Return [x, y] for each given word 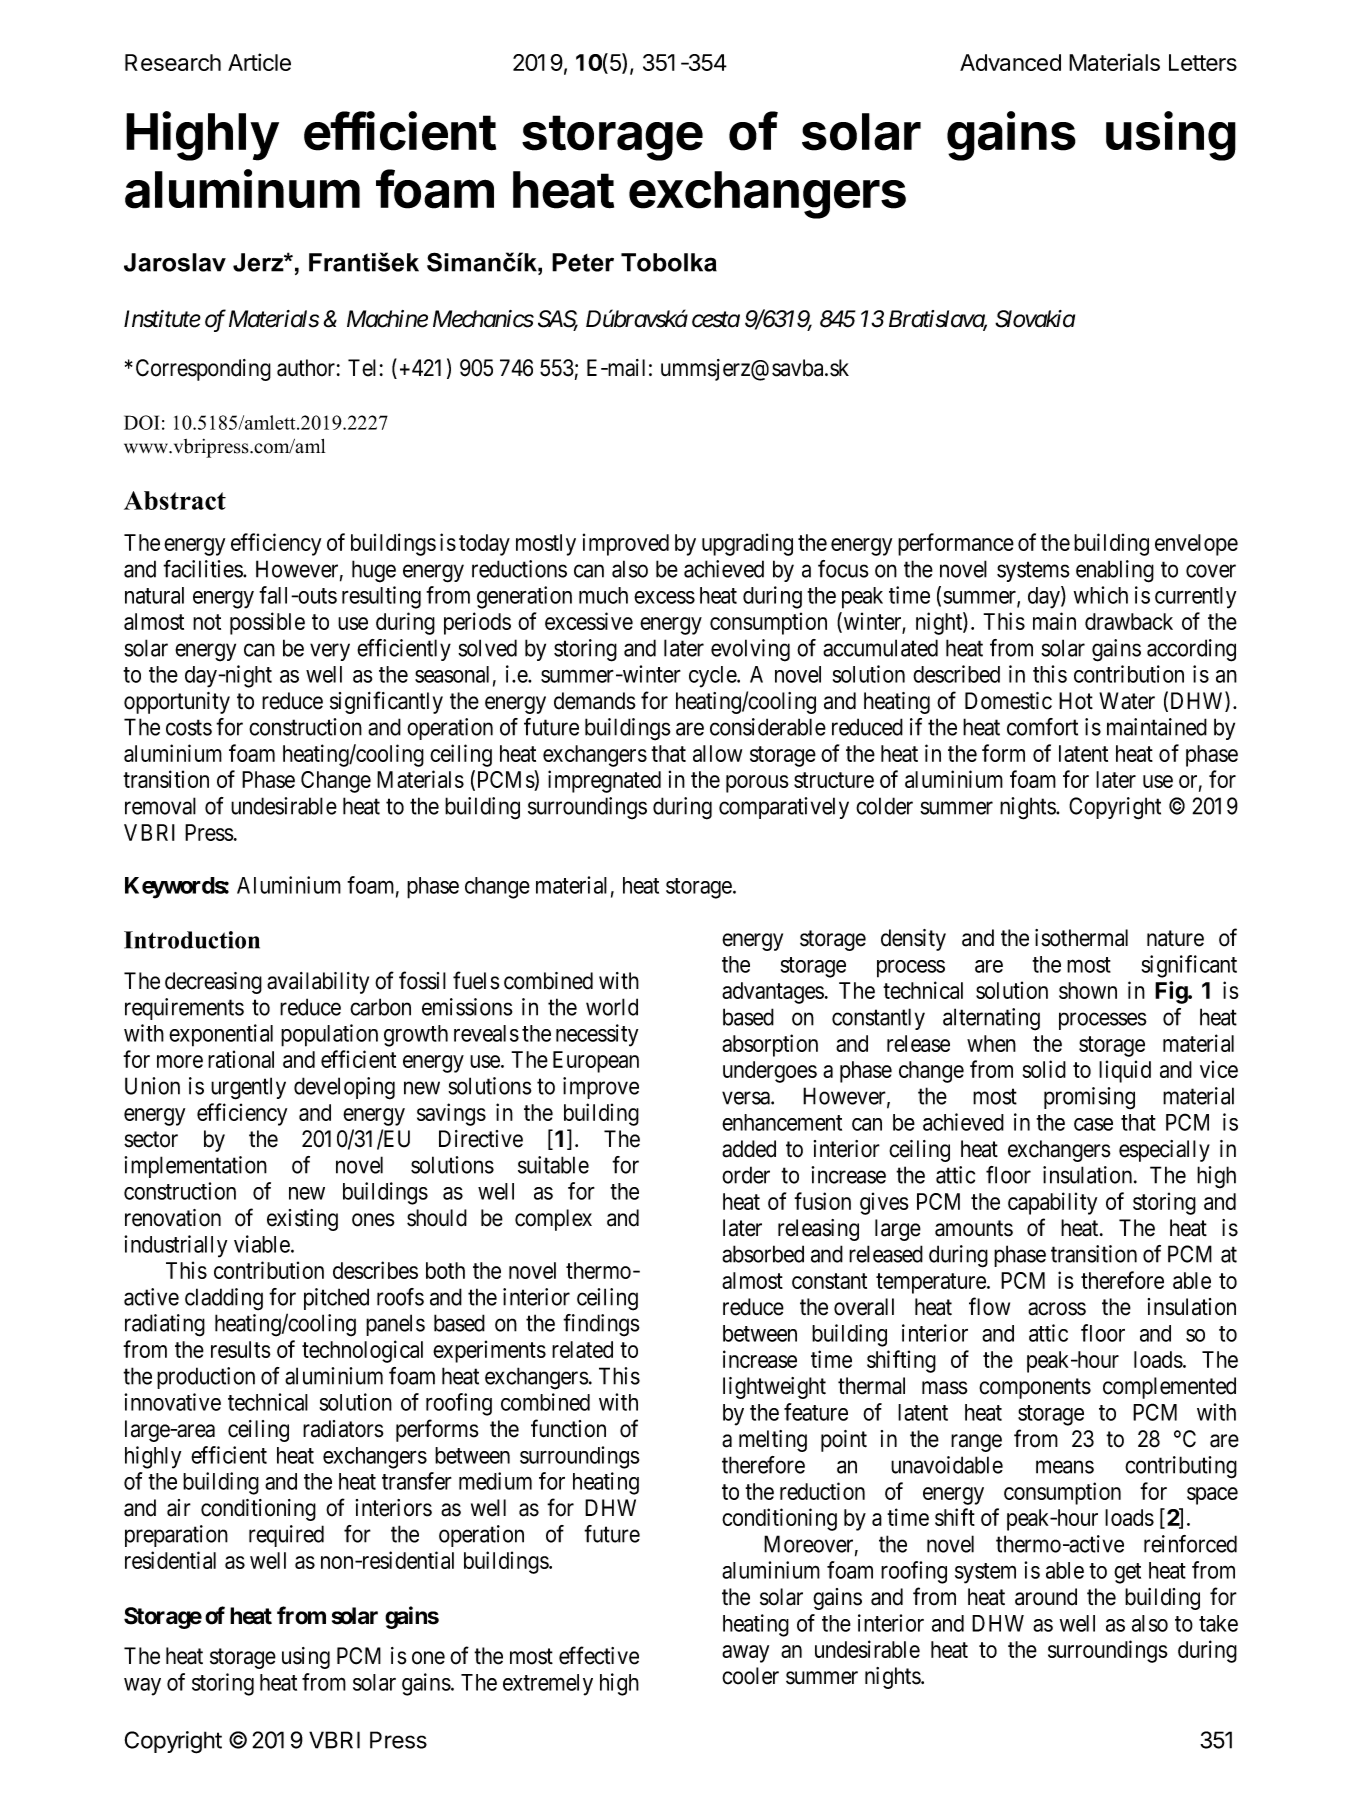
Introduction [192, 940]
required [286, 1536]
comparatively [784, 808]
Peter [583, 262]
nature [1175, 938]
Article [259, 62]
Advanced [1010, 62]
